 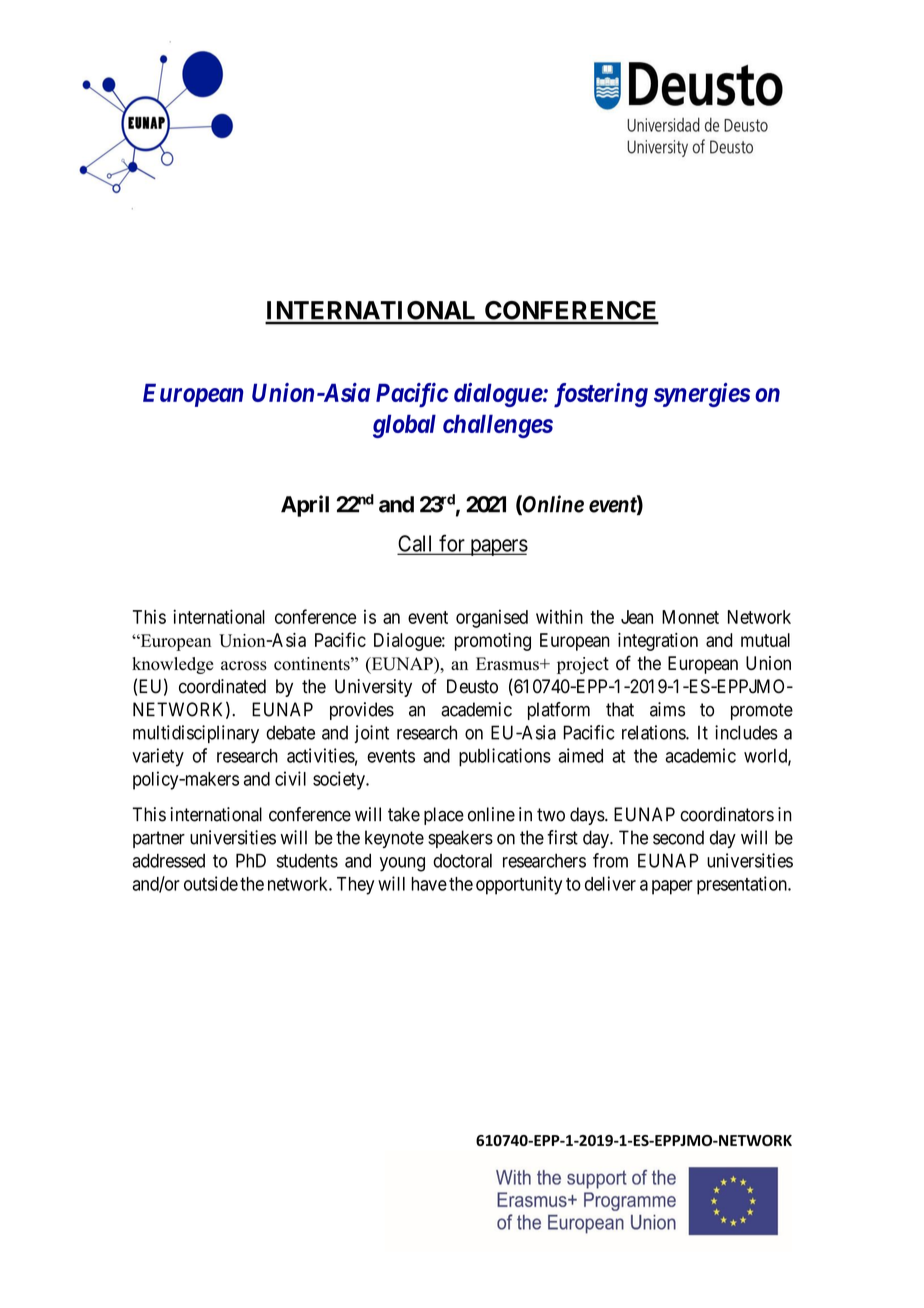 What do you see at coordinates (493, 642) in the image?
I see `promoting` at bounding box center [493, 642].
